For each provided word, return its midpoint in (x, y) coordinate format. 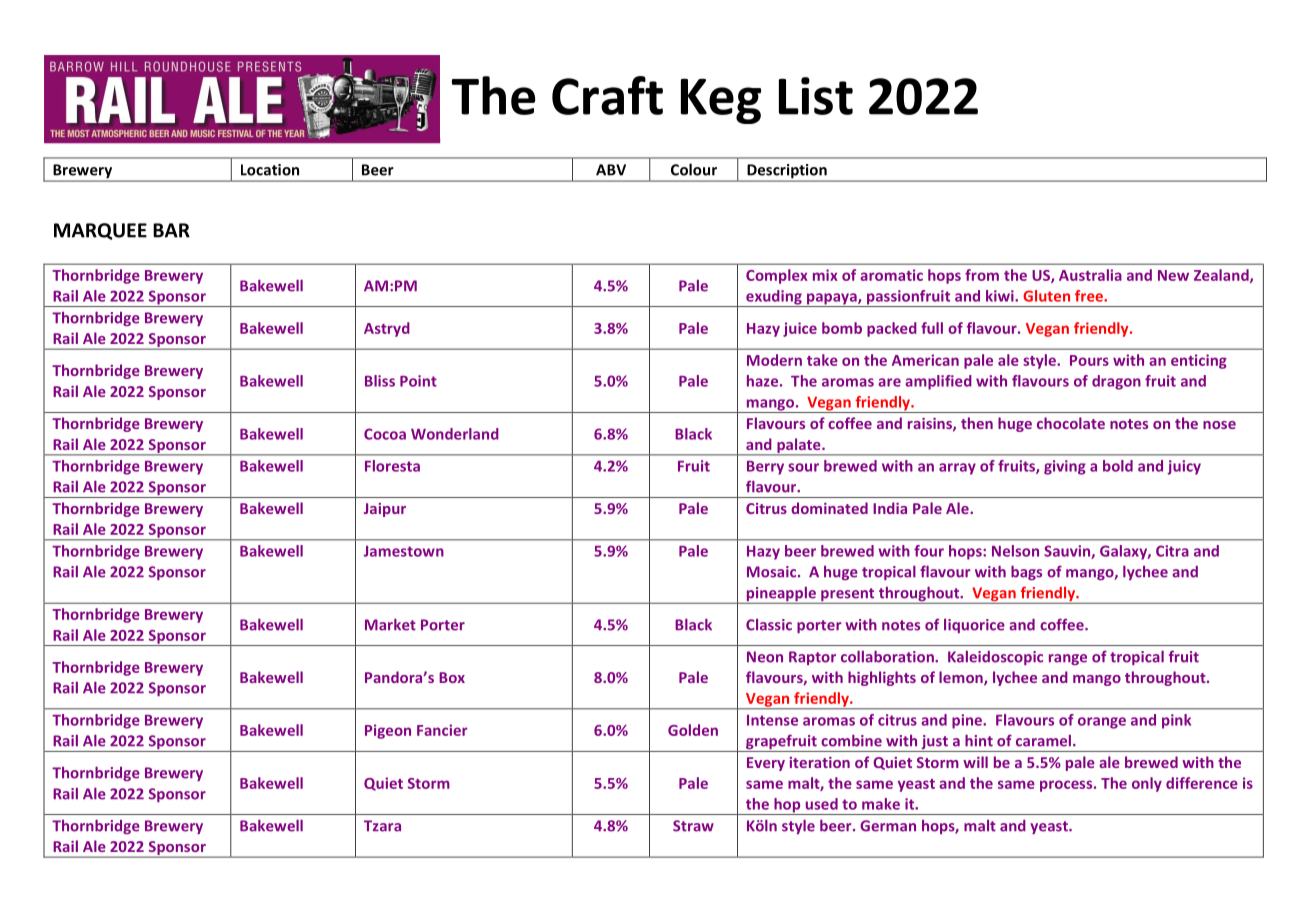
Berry (765, 468)
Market (390, 624)
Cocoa (385, 434)
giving (1065, 467)
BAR (171, 230)
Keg (721, 101)
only (1147, 784)
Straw (693, 826)
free (1090, 296)
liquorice (974, 626)
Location (270, 170)
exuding (774, 298)
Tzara (382, 826)
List (816, 96)
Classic (769, 625)
